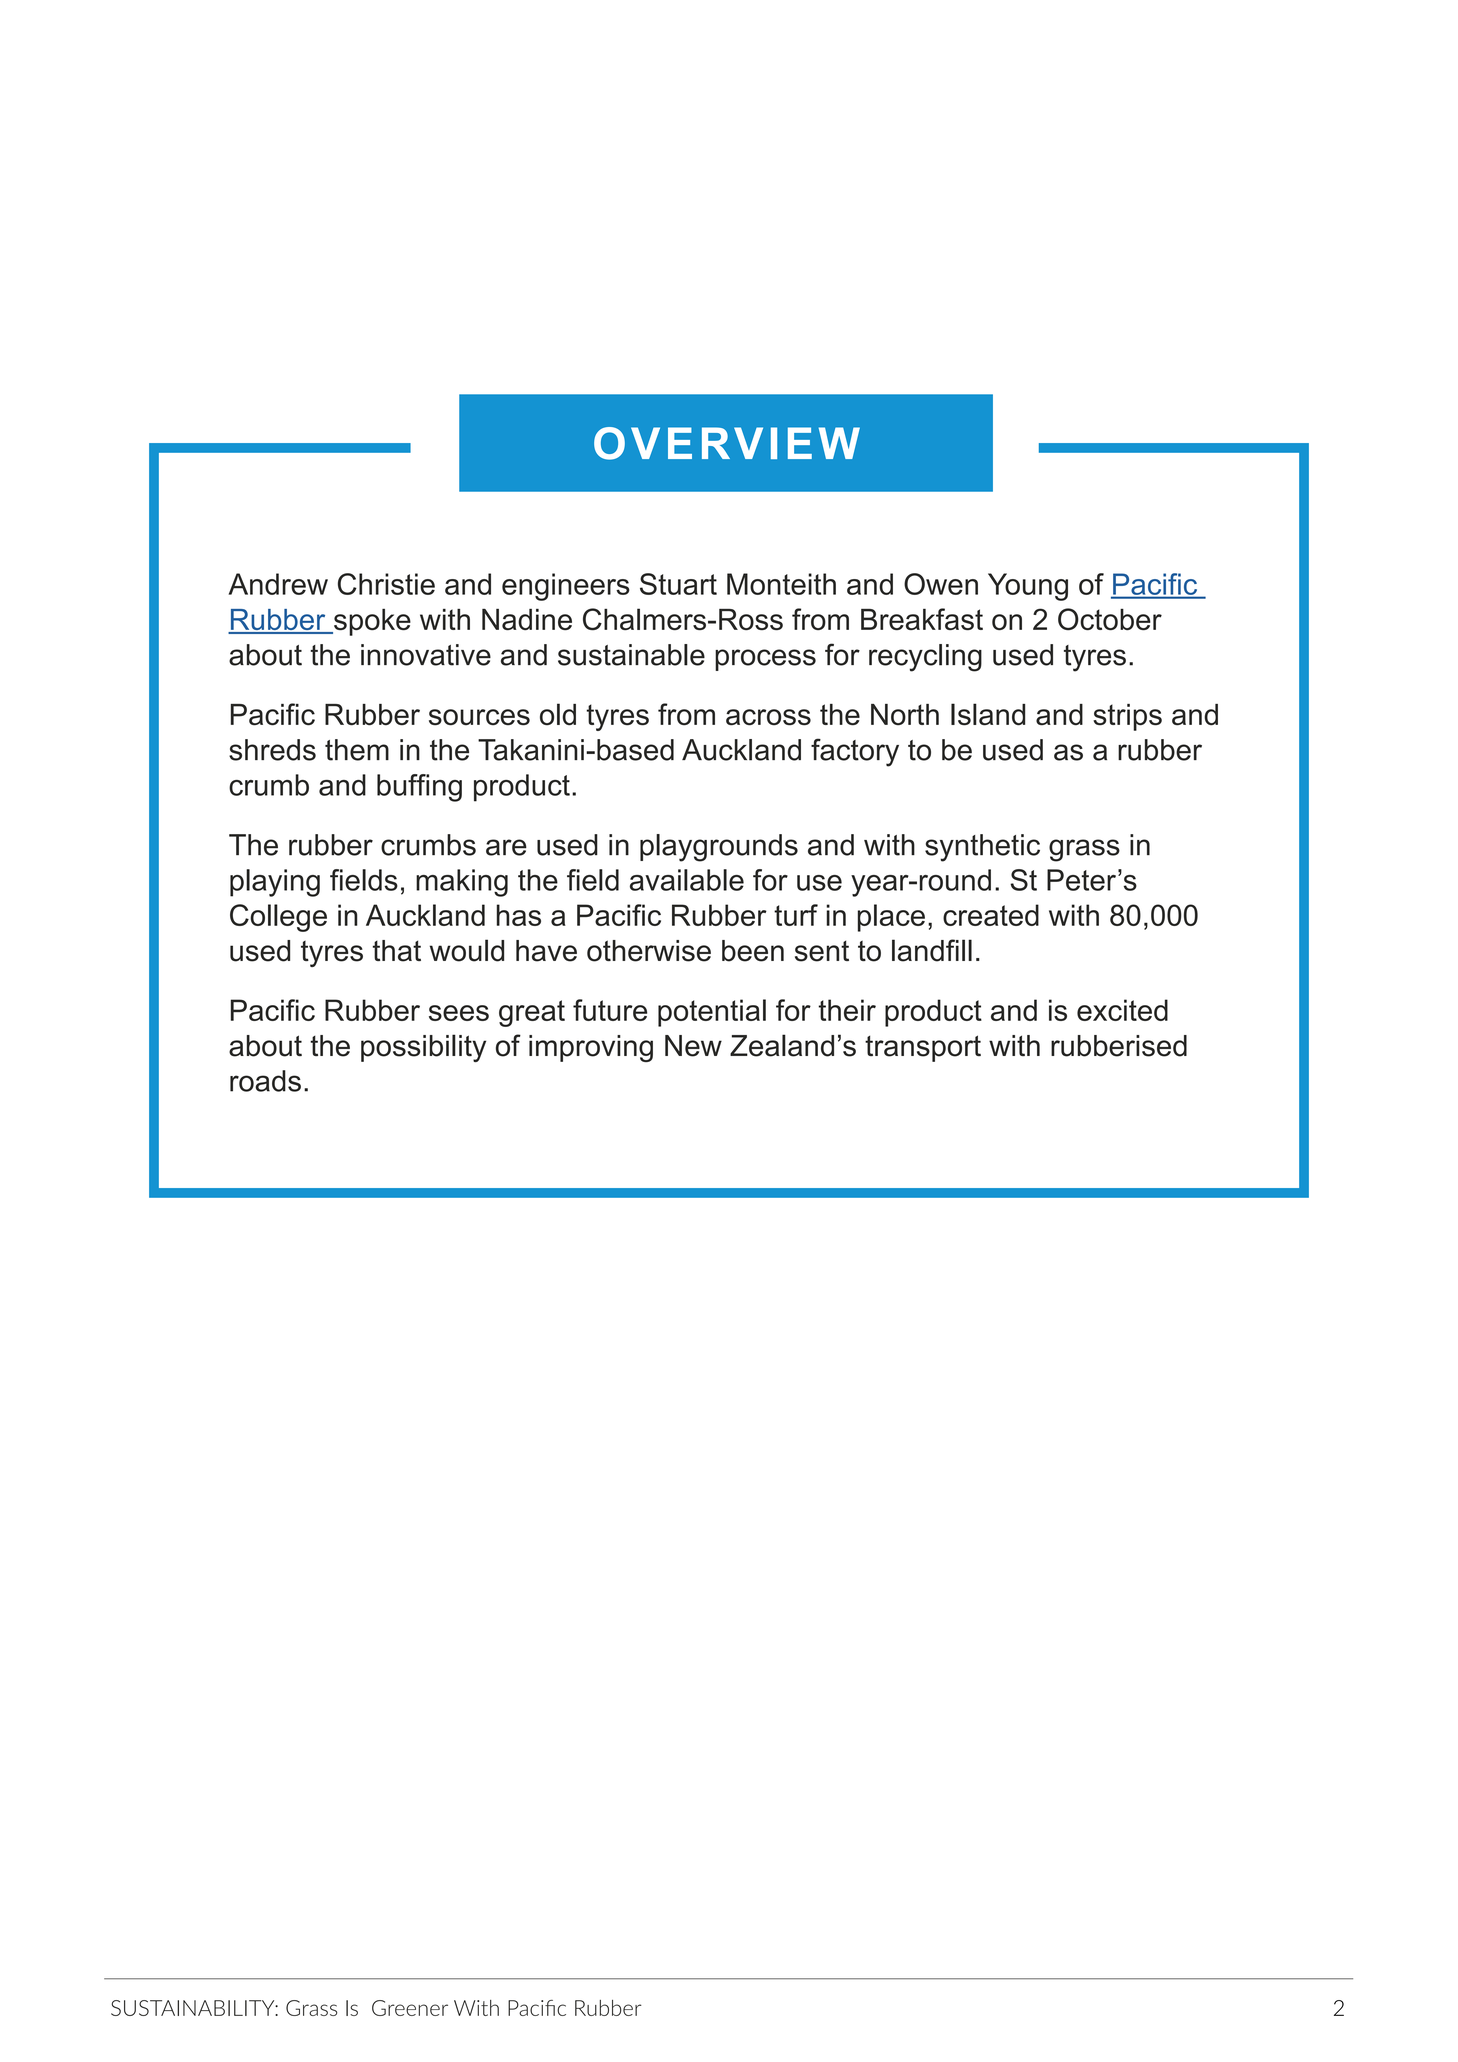 The width and height of the screenshot is (1458, 2062). I want to click on created, so click(991, 915).
